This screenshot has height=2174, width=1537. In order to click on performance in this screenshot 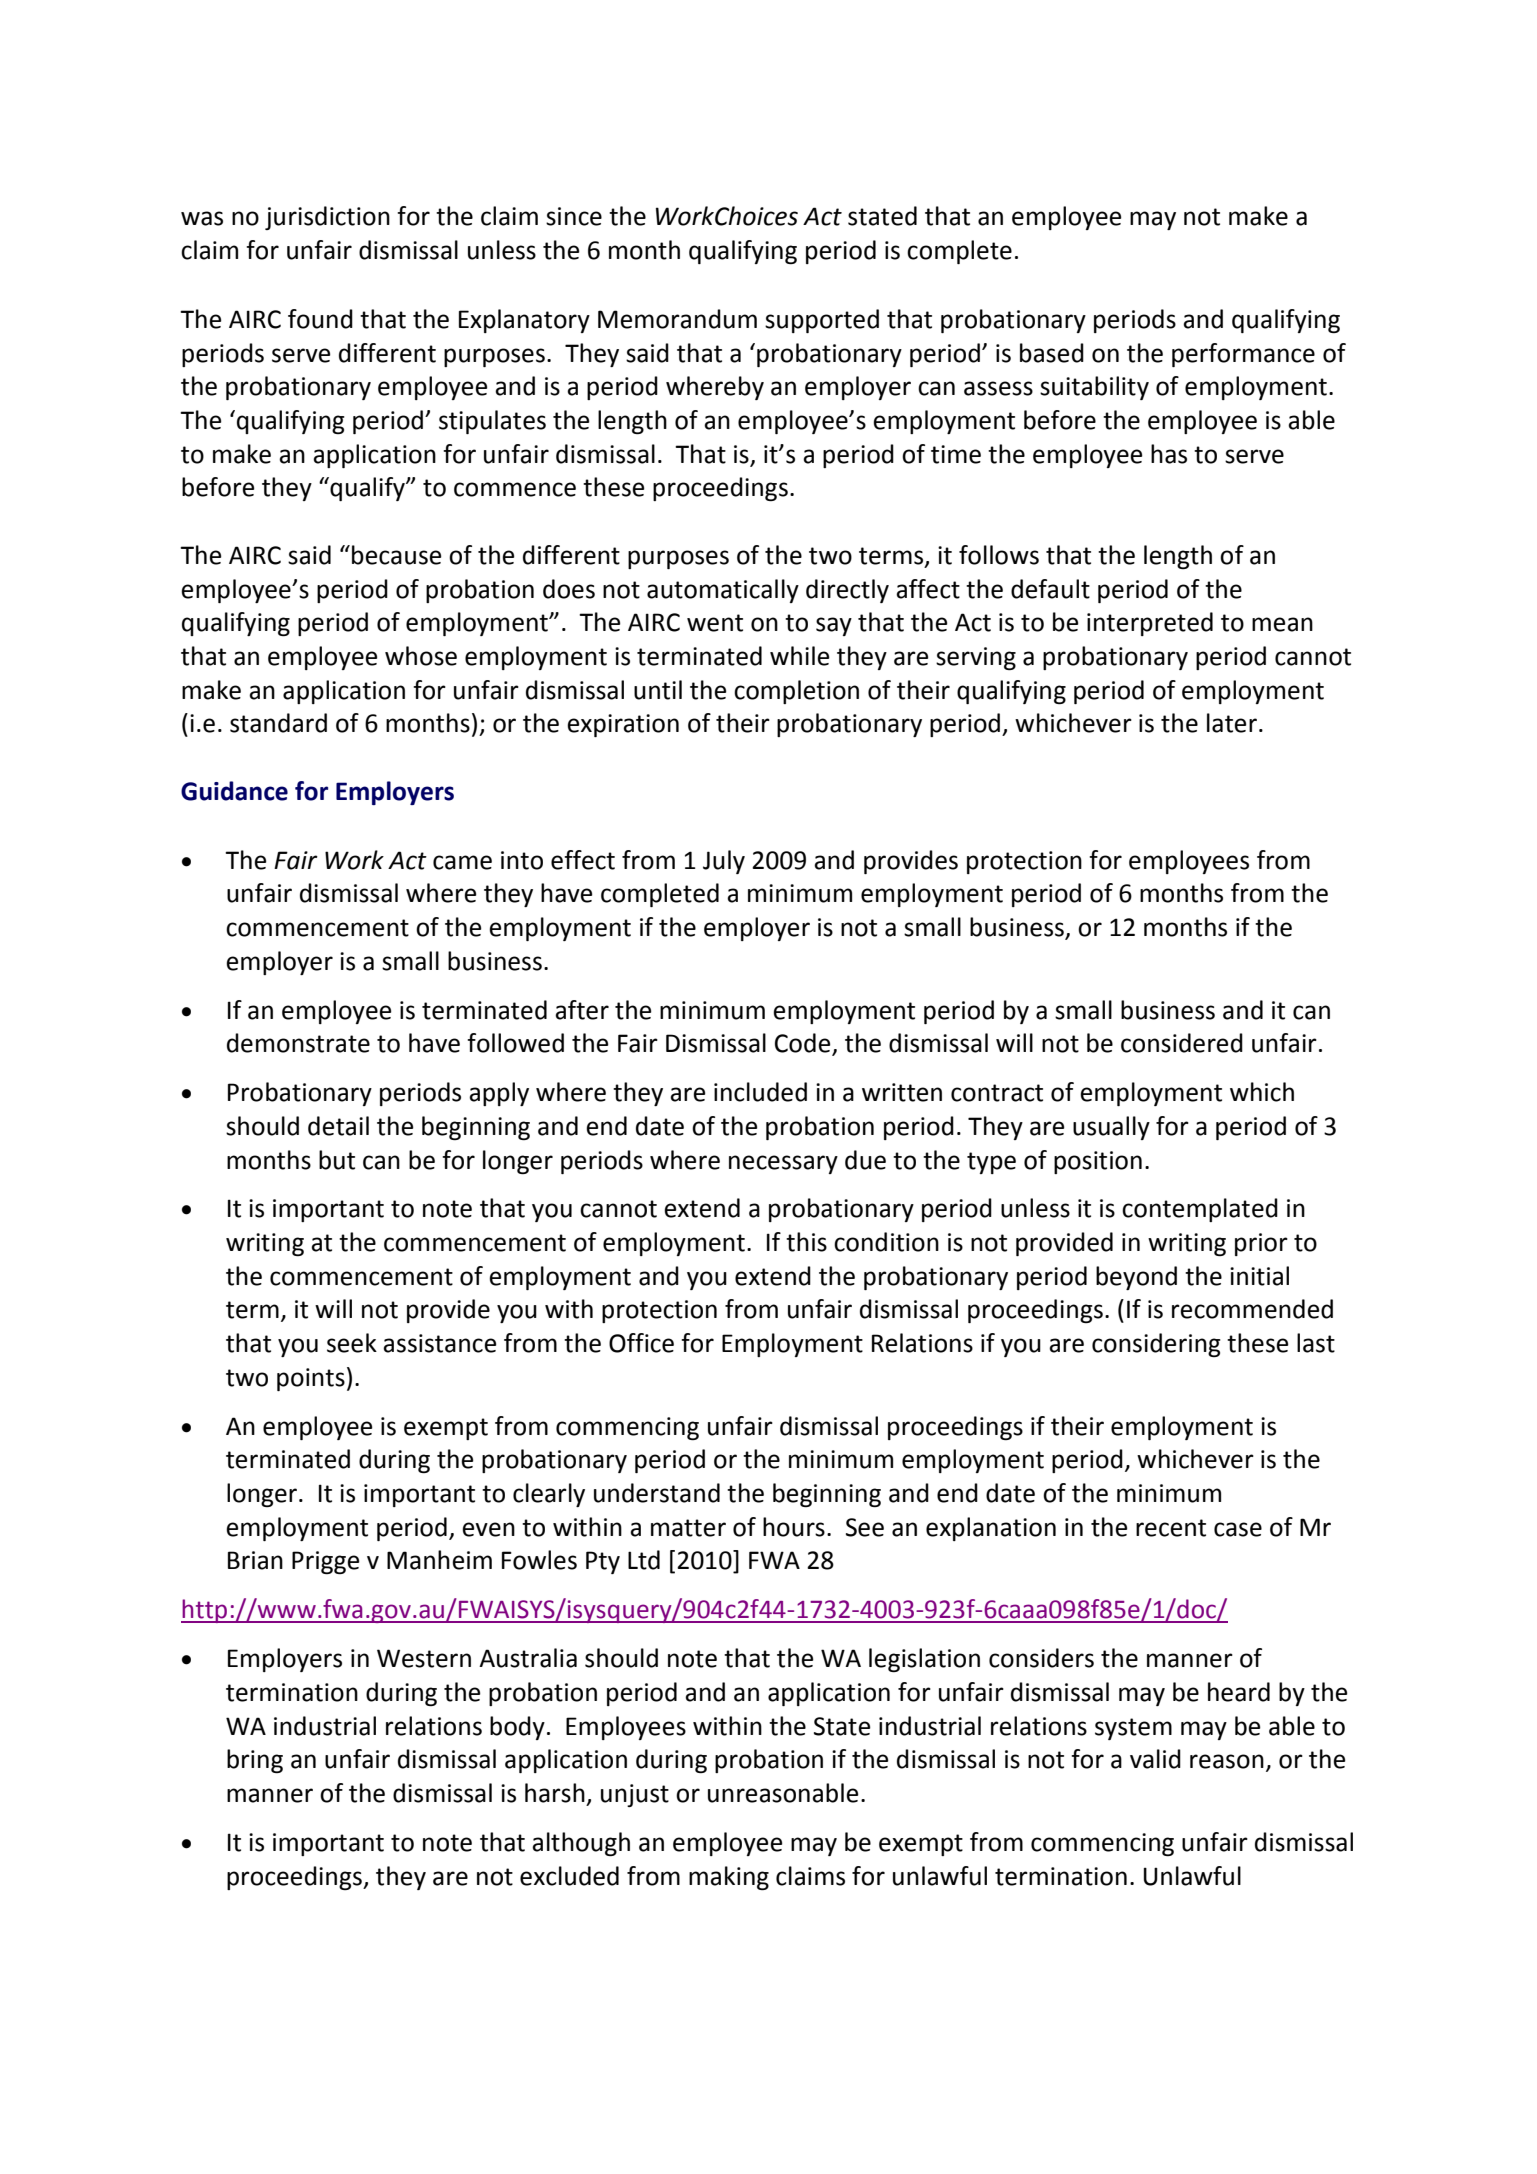, I will do `click(1243, 355)`.
